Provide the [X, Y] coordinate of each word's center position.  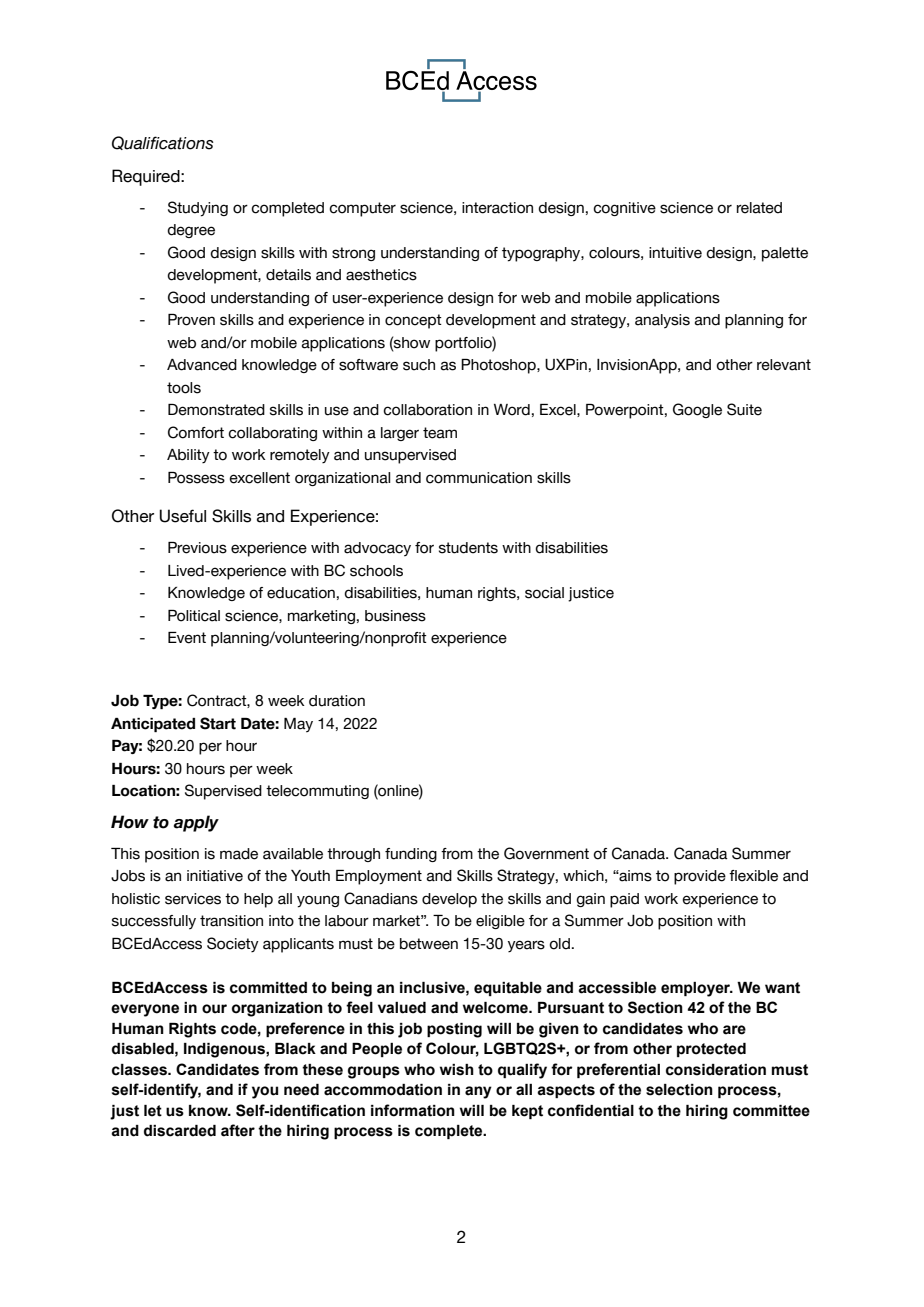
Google [697, 410]
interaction [497, 208]
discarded [180, 1131]
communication [479, 478]
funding [411, 855]
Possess [196, 478]
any [478, 1092]
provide [700, 877]
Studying [198, 209]
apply [196, 823]
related [759, 208]
